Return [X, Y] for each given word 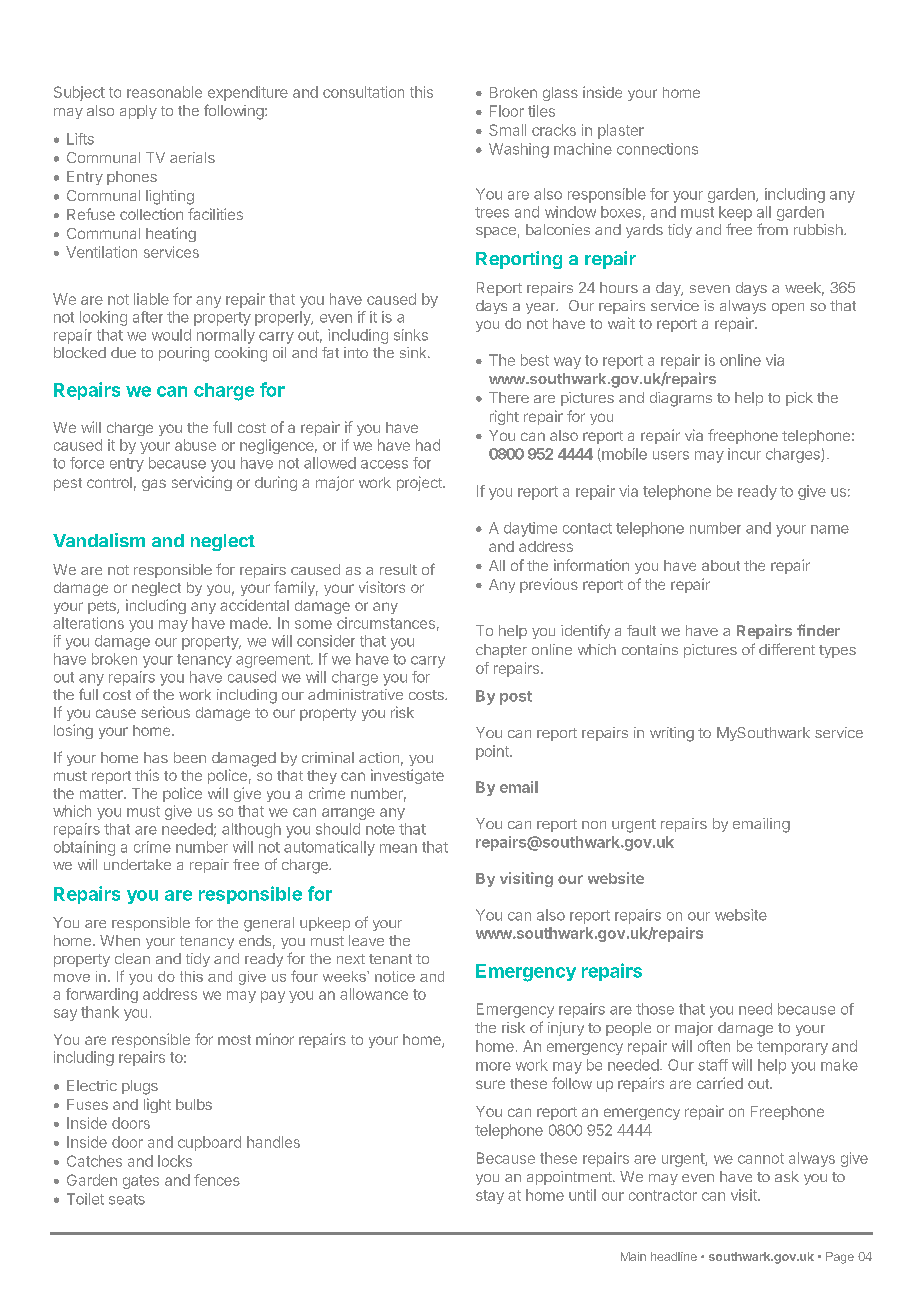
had [428, 445]
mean [398, 848]
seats [127, 1199]
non [594, 825]
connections [657, 149]
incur [744, 454]
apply [138, 112]
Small [507, 130]
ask [787, 1176]
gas [154, 485]
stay [490, 1197]
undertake [137, 864]
